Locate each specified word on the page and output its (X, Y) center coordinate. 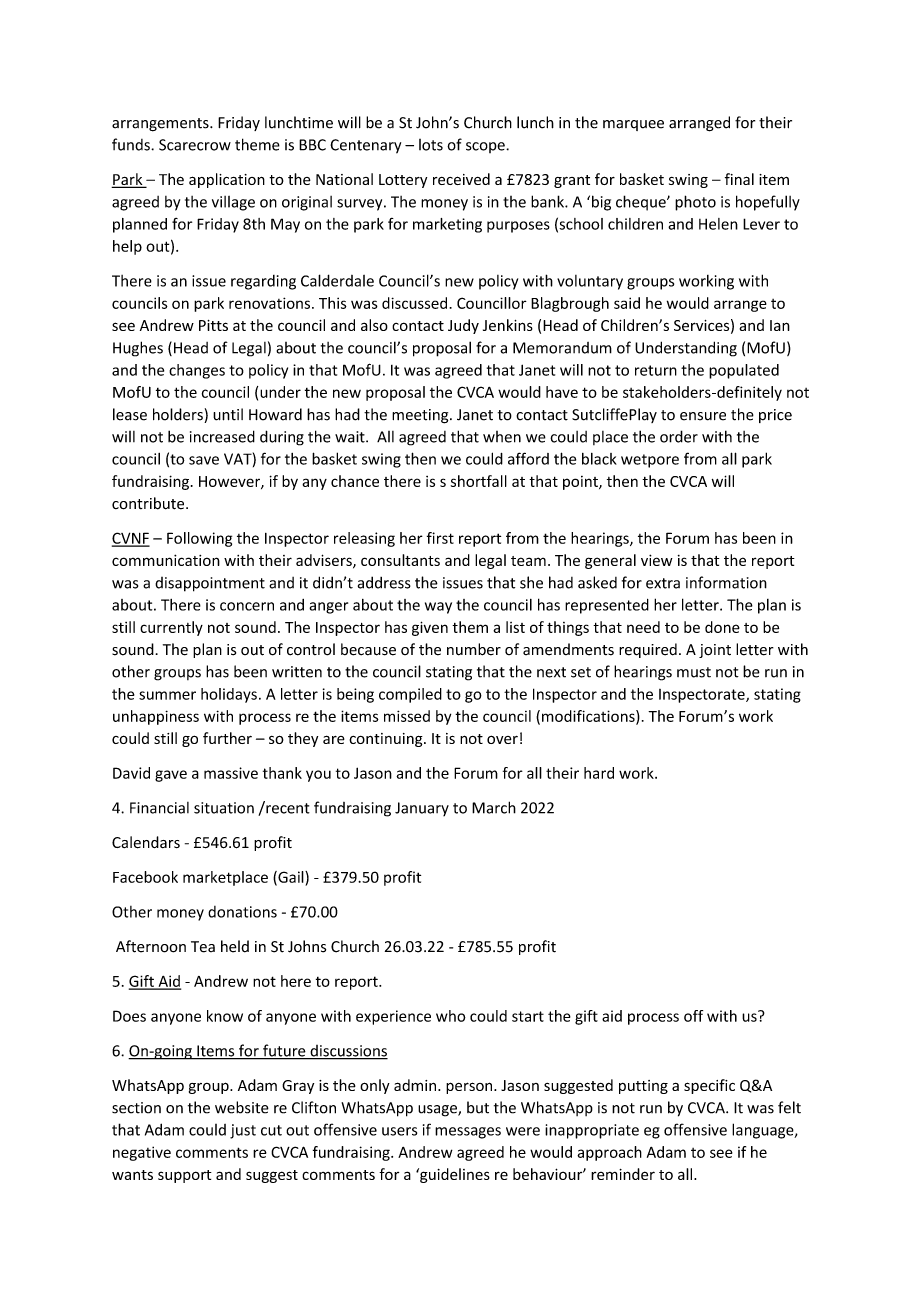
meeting (421, 416)
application (227, 180)
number (474, 649)
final (739, 179)
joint (715, 651)
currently (171, 628)
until (228, 414)
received (461, 179)
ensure (703, 416)
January (422, 809)
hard (599, 773)
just (243, 1131)
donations (242, 912)
